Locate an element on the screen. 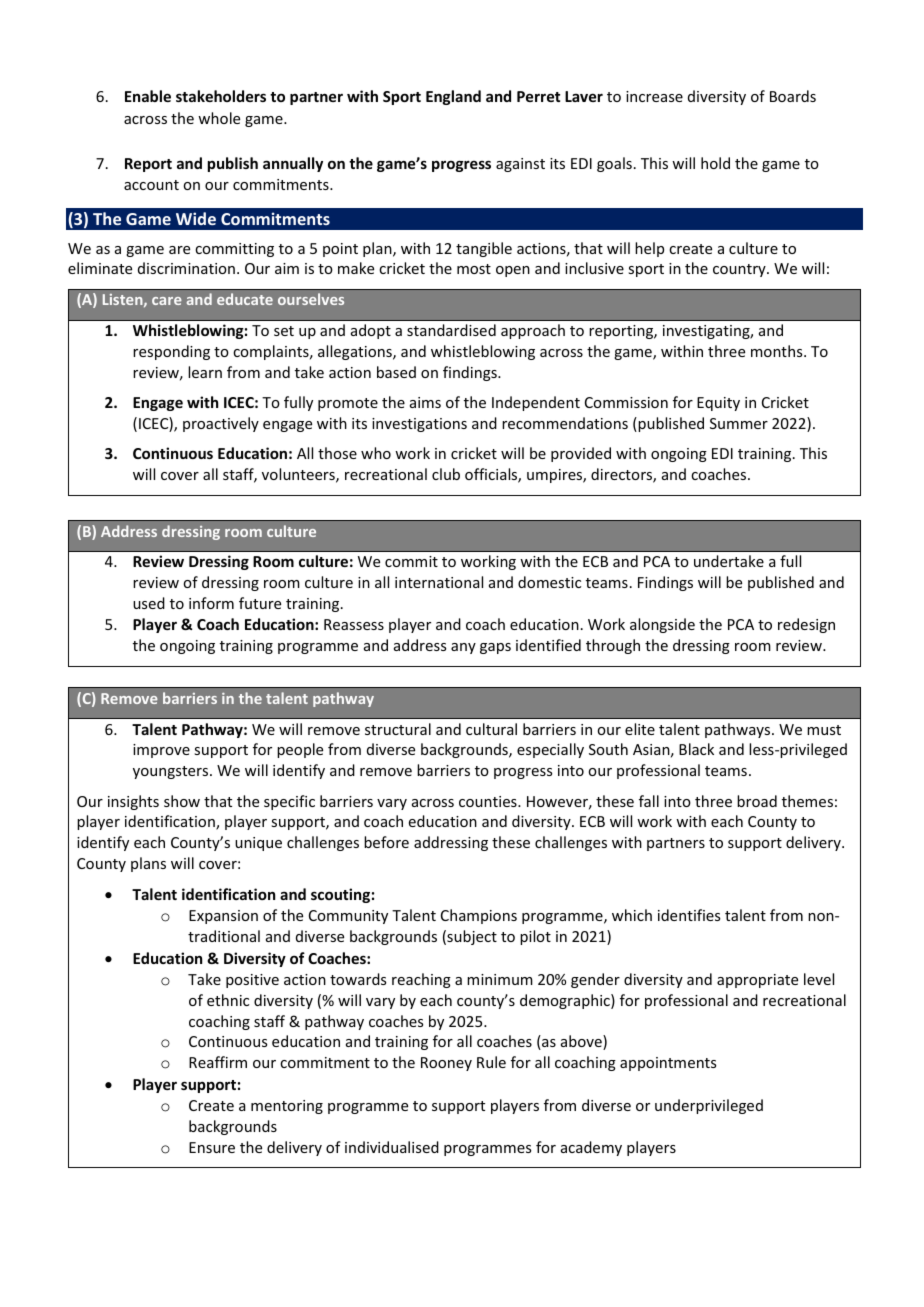  redesign is located at coordinates (806, 625).
